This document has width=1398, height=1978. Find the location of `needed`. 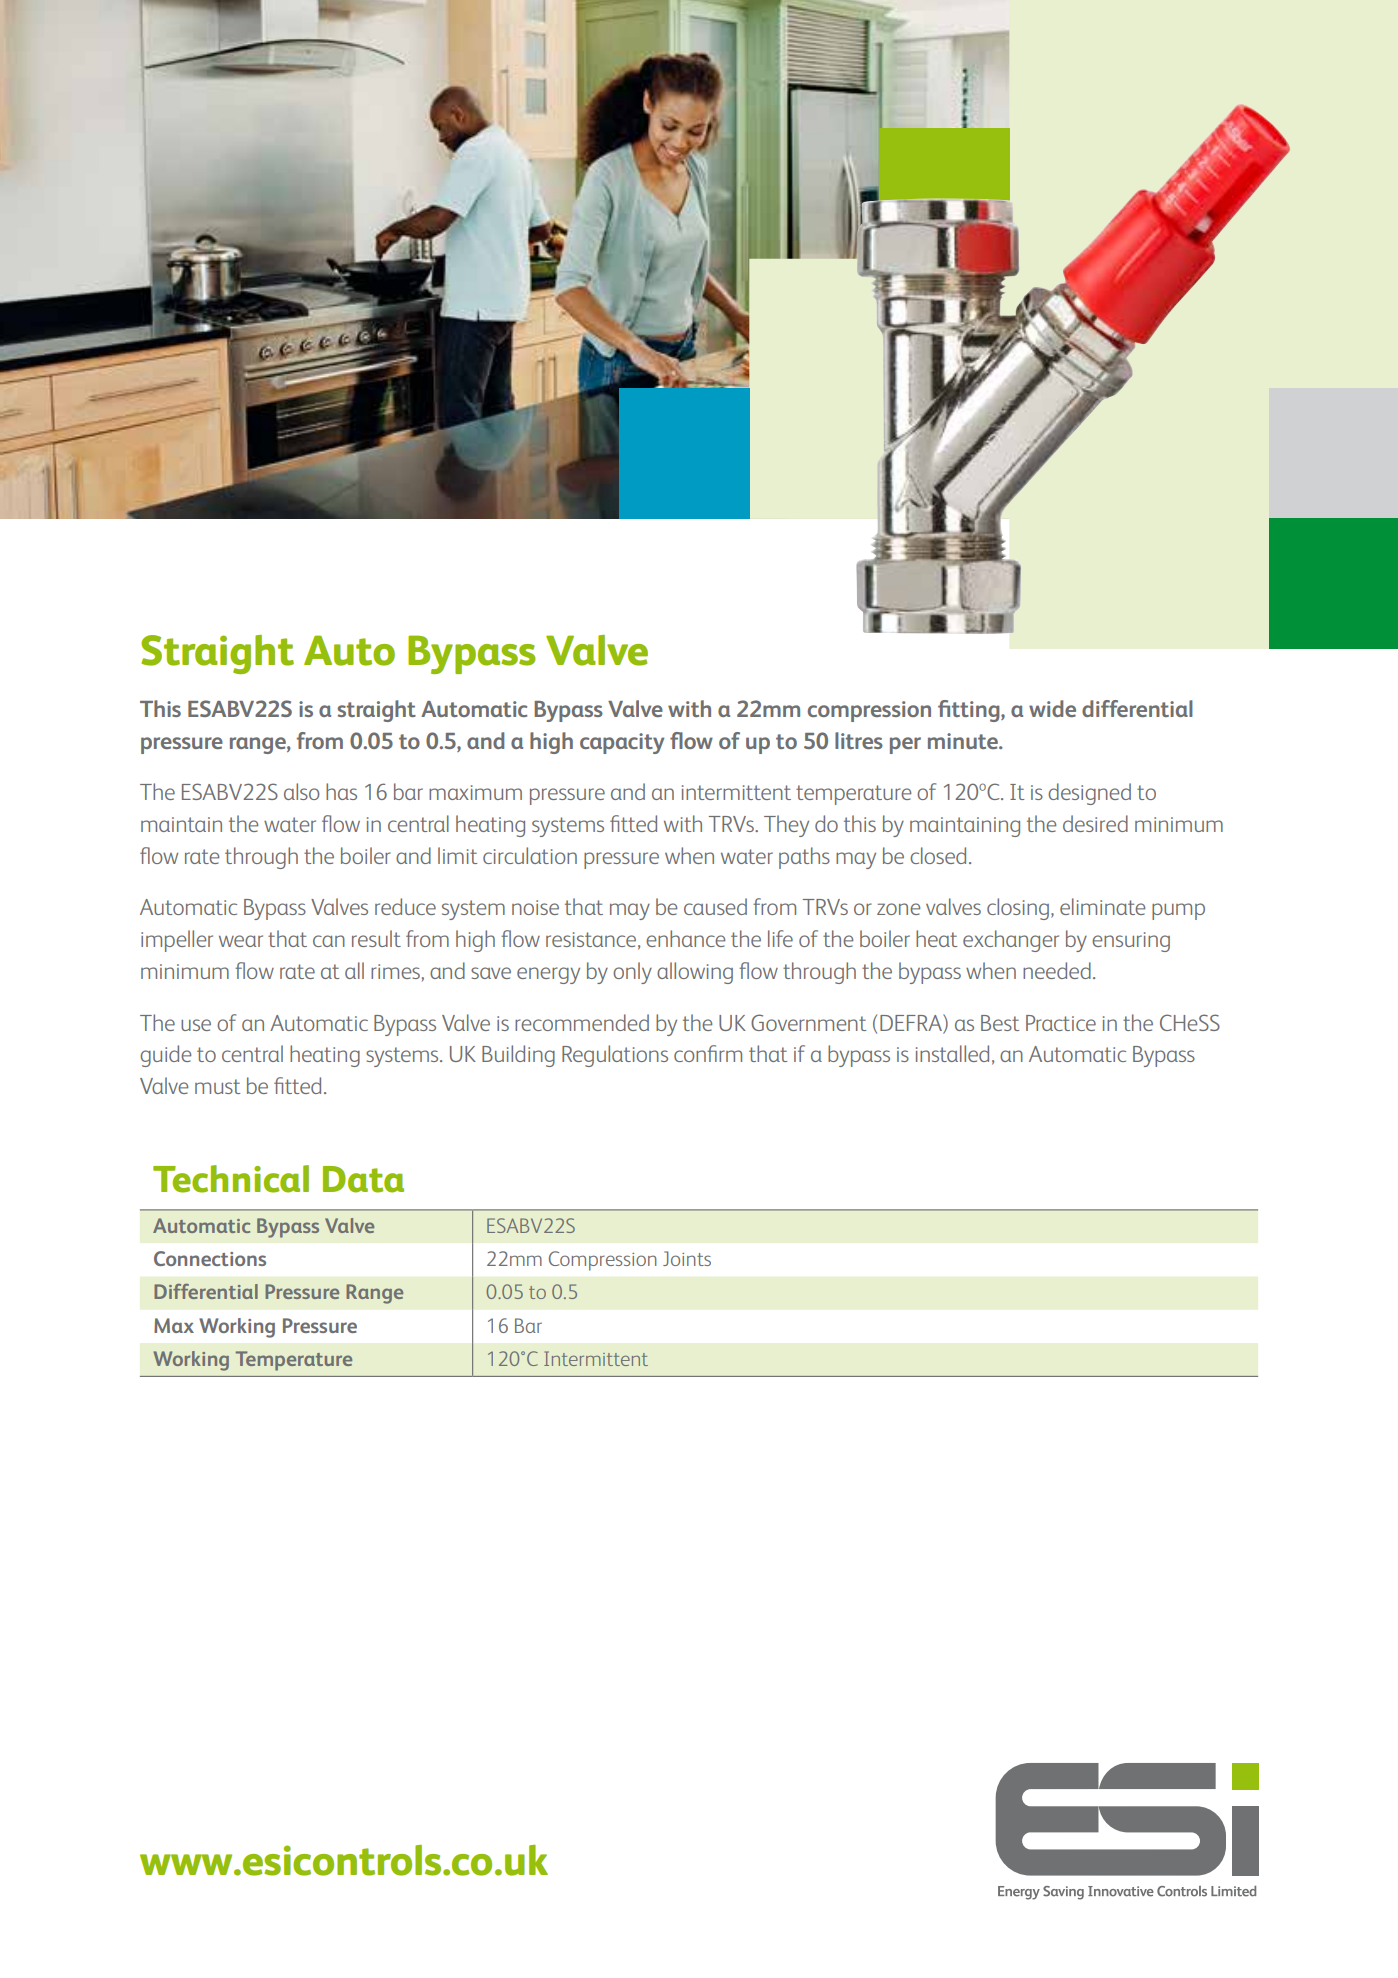

needed is located at coordinates (1057, 970).
